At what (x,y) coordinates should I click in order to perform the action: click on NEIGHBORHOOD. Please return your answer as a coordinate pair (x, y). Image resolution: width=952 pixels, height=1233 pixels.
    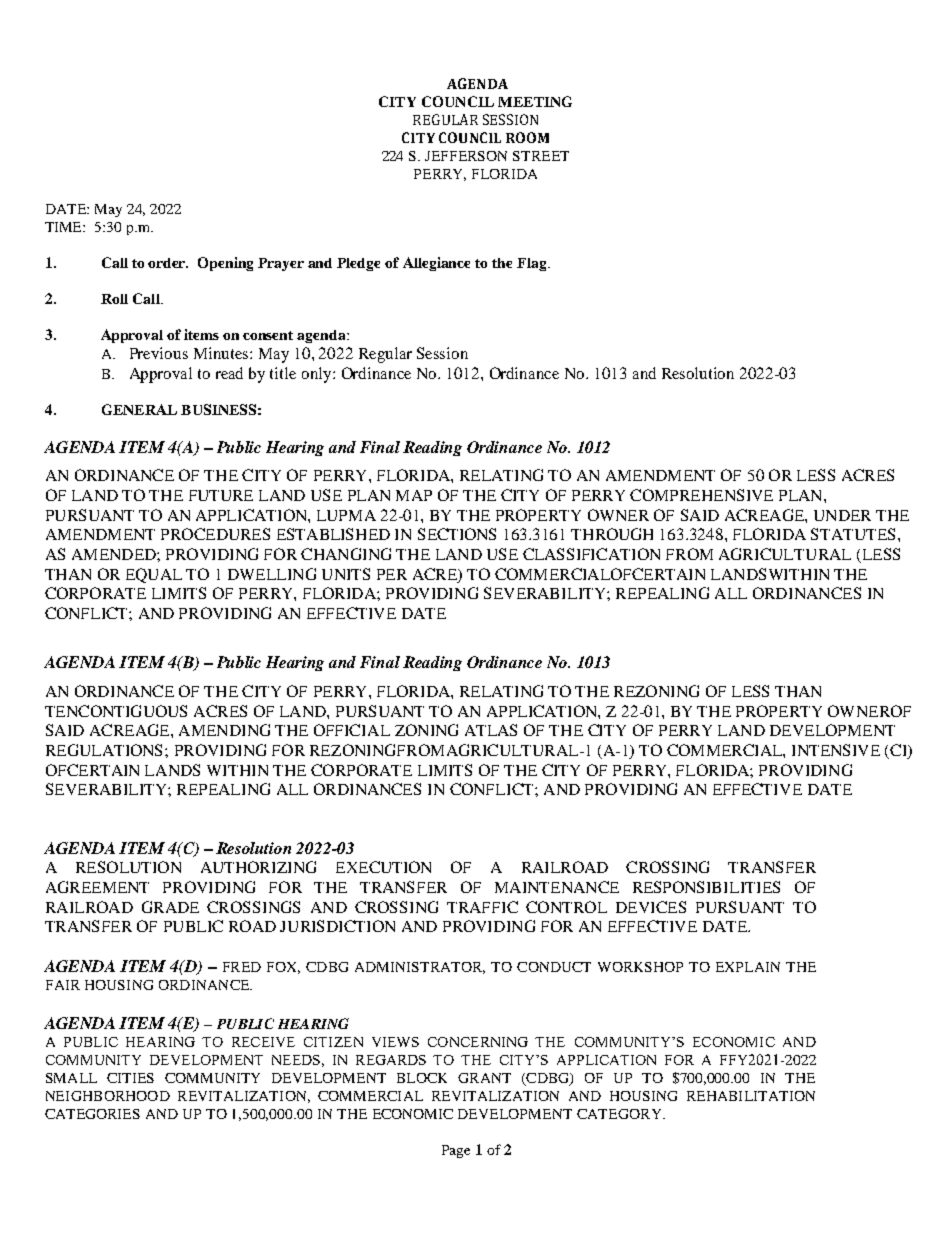
    Looking at the image, I should click on (108, 1096).
